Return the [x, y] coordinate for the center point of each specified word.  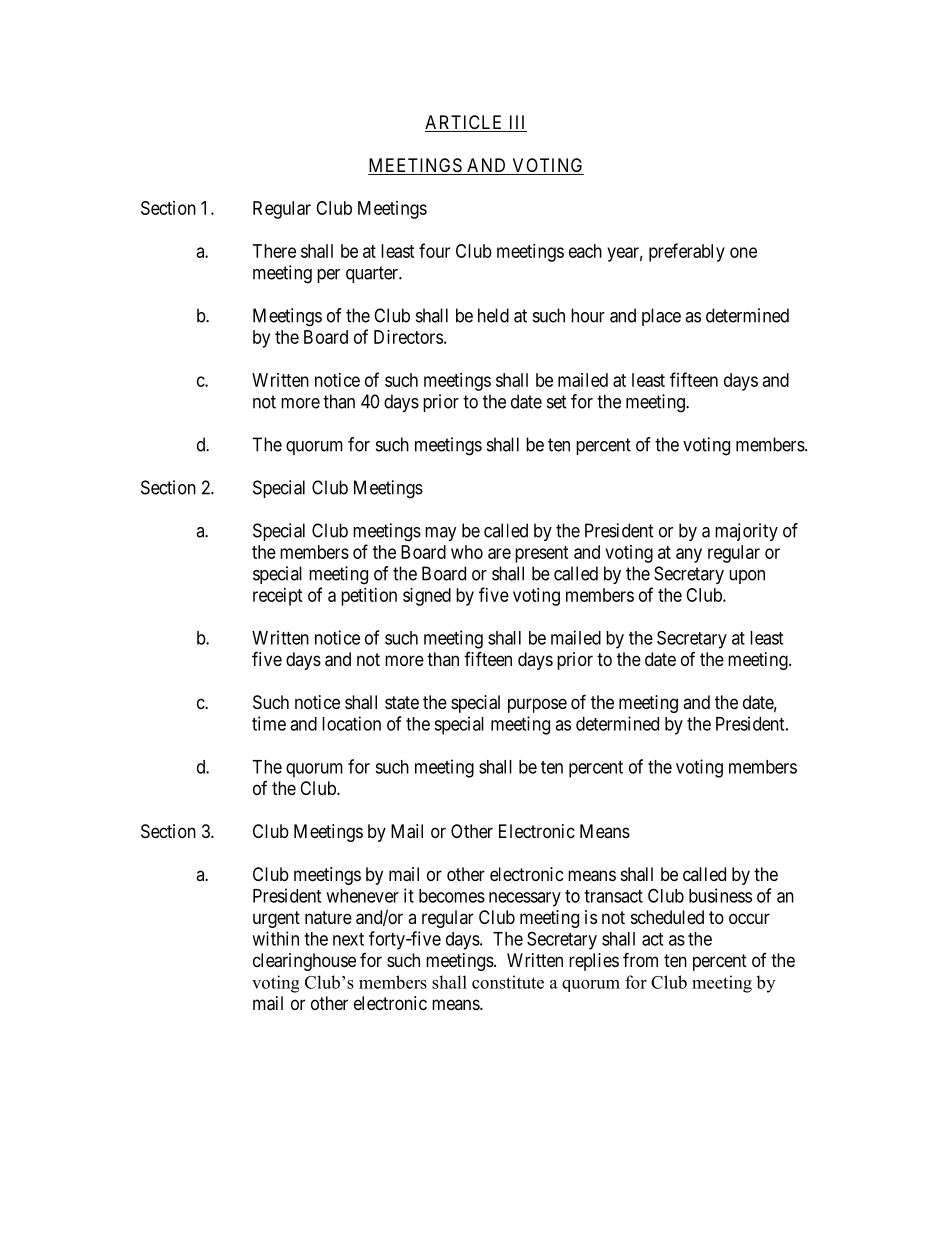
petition [369, 597]
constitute [508, 982]
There [274, 251]
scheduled [667, 917]
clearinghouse [304, 962]
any [689, 555]
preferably [687, 252]
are [499, 553]
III [517, 122]
